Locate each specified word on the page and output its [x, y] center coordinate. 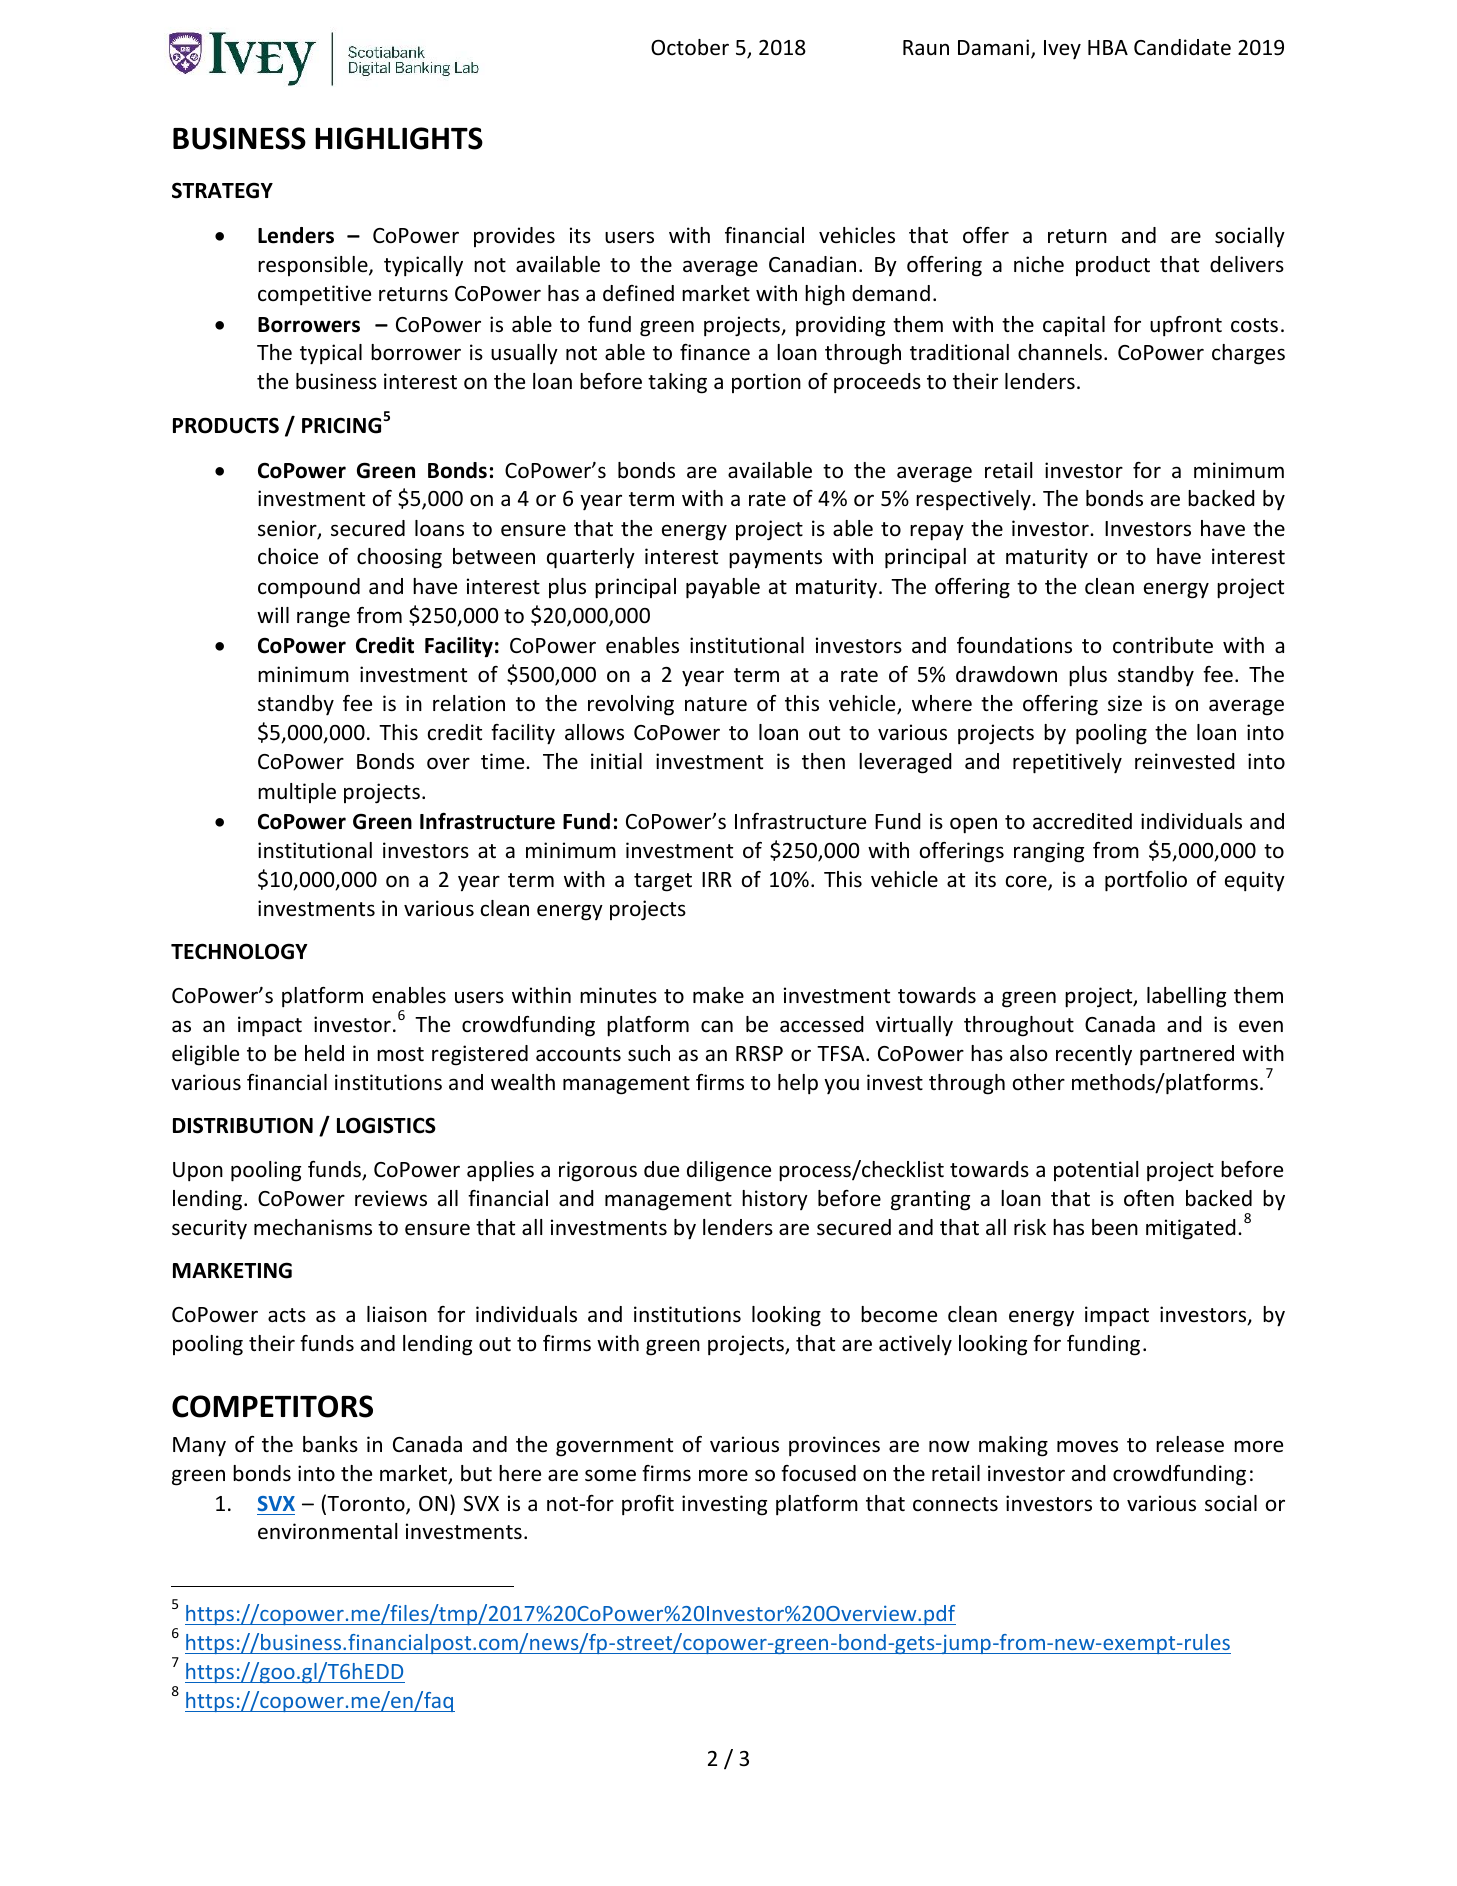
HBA [1108, 47]
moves [1087, 1446]
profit [648, 1505]
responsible [314, 266]
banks [330, 1444]
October [690, 47]
